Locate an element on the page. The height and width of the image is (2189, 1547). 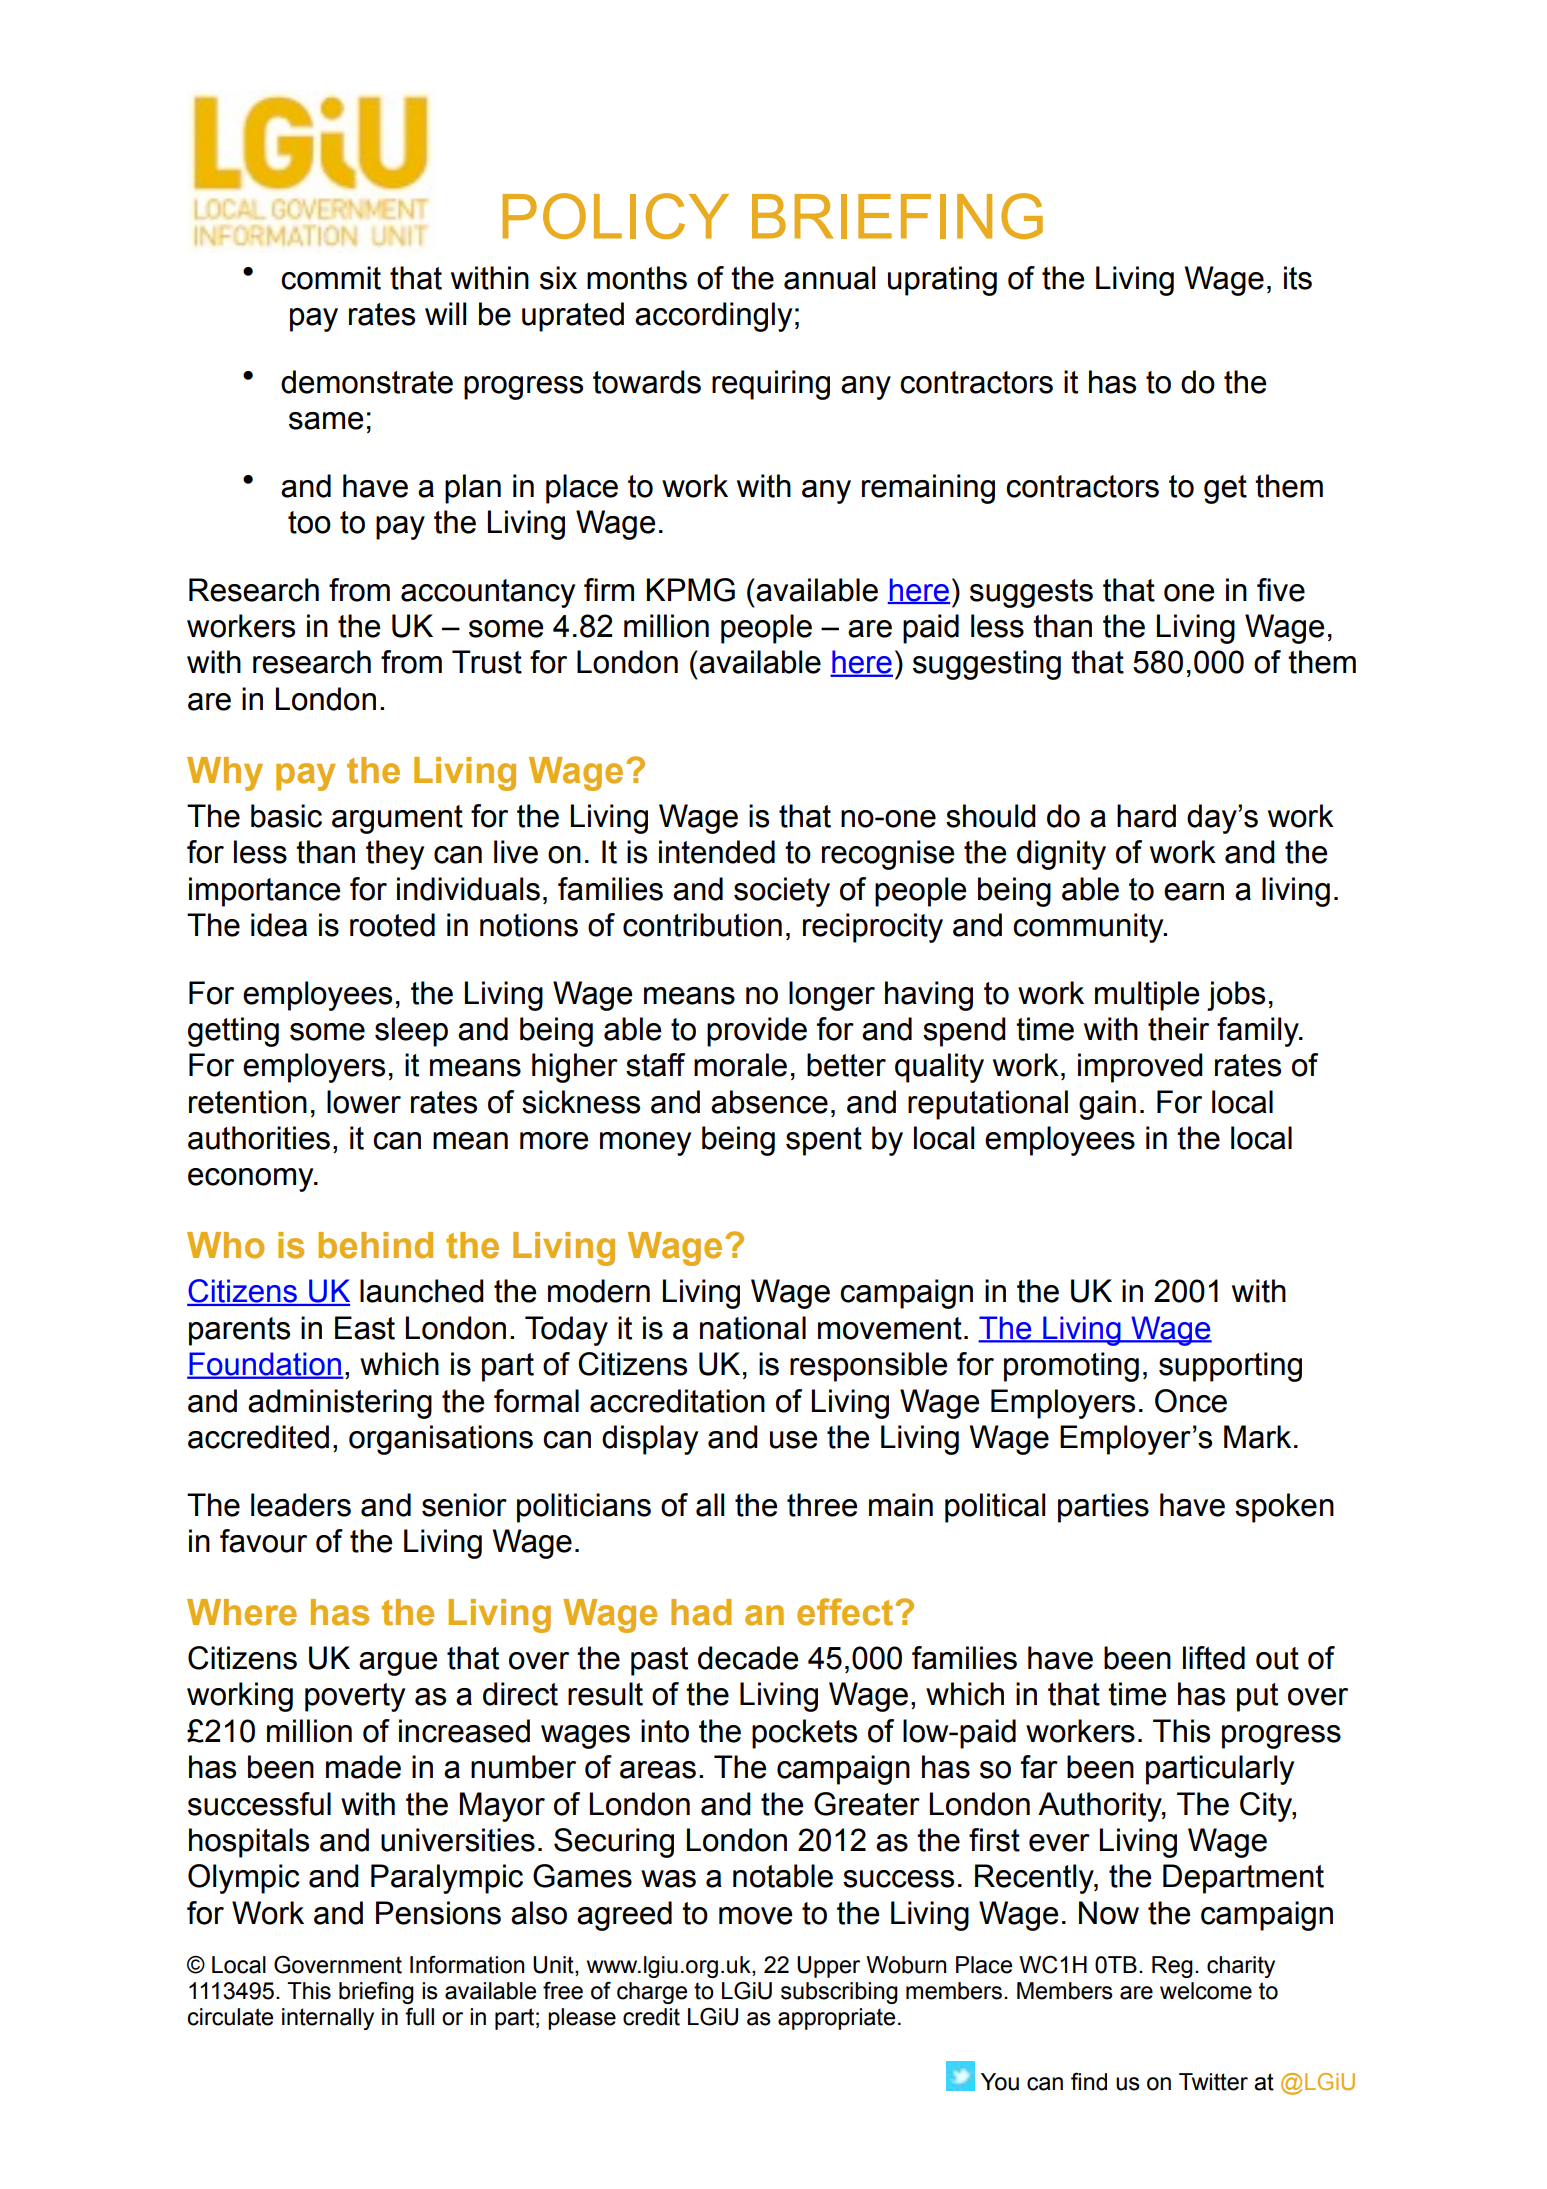
lower is located at coordinates (364, 1102).
